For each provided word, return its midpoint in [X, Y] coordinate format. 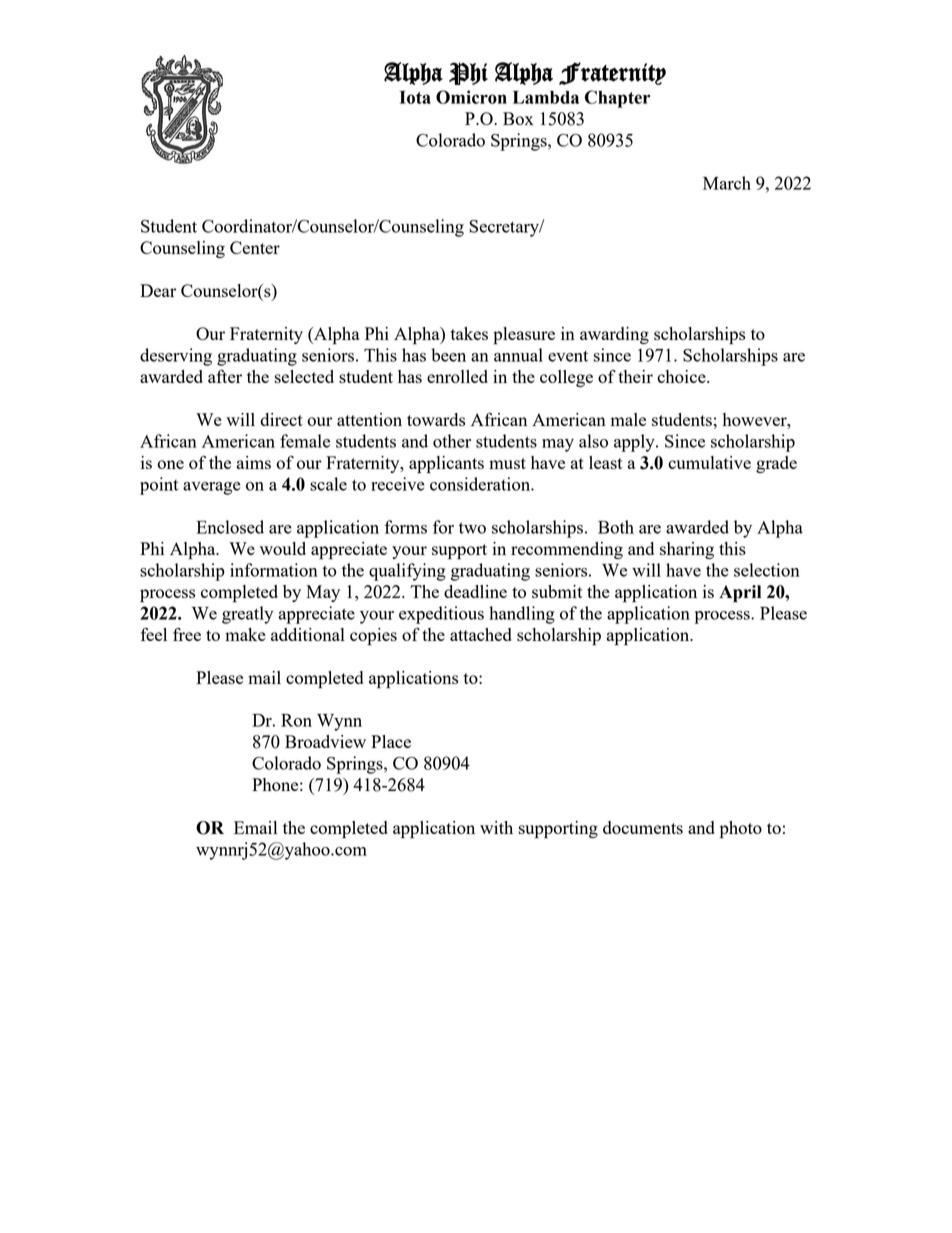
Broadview [325, 741]
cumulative [709, 462]
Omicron [471, 97]
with [496, 827]
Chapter [617, 99]
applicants [446, 465]
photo [741, 830]
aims [254, 462]
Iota [415, 97]
